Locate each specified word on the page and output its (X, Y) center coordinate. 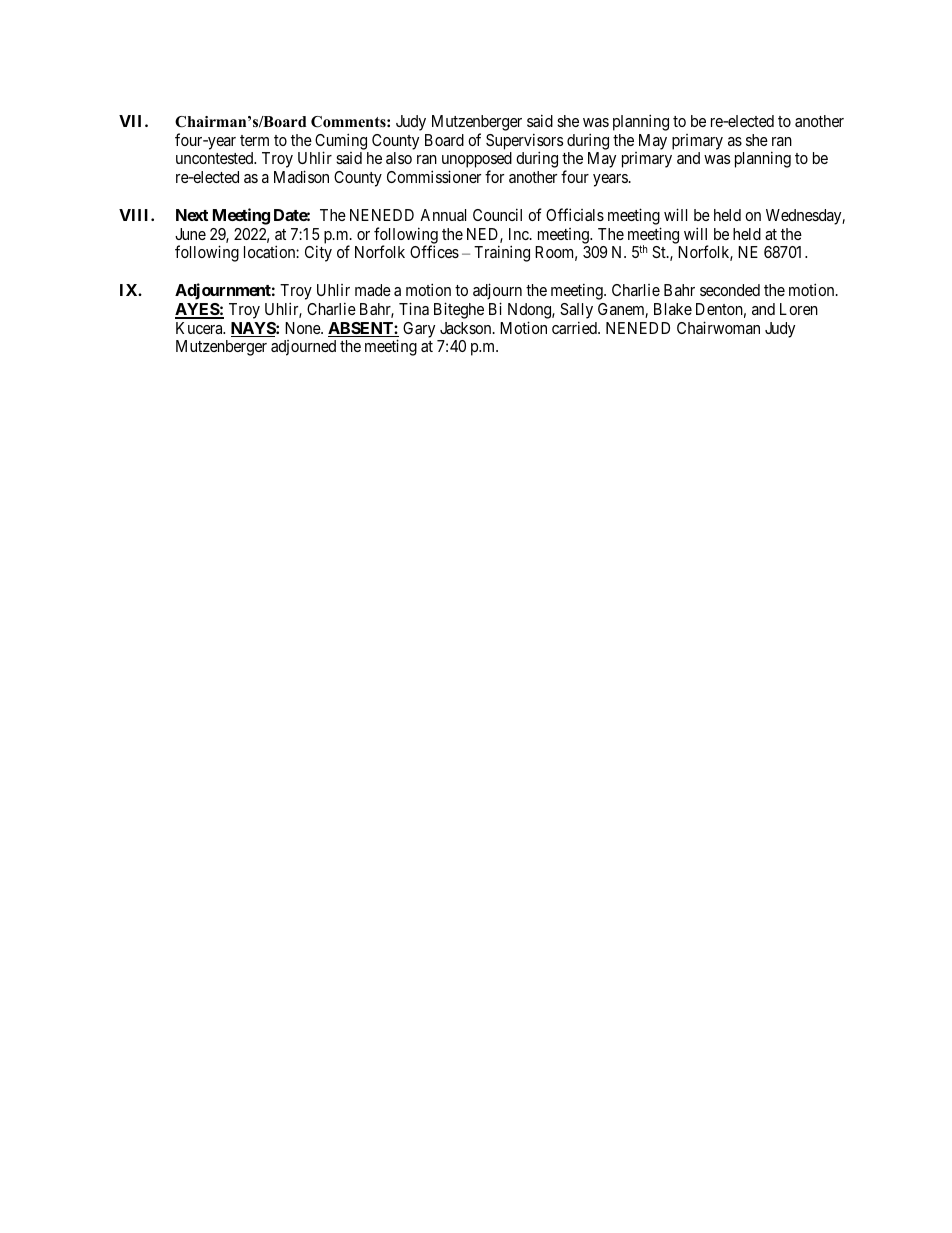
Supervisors (524, 142)
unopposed (477, 161)
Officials (575, 214)
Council (497, 214)
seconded (730, 290)
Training (502, 253)
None (303, 328)
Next (192, 215)
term (254, 140)
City (318, 253)
